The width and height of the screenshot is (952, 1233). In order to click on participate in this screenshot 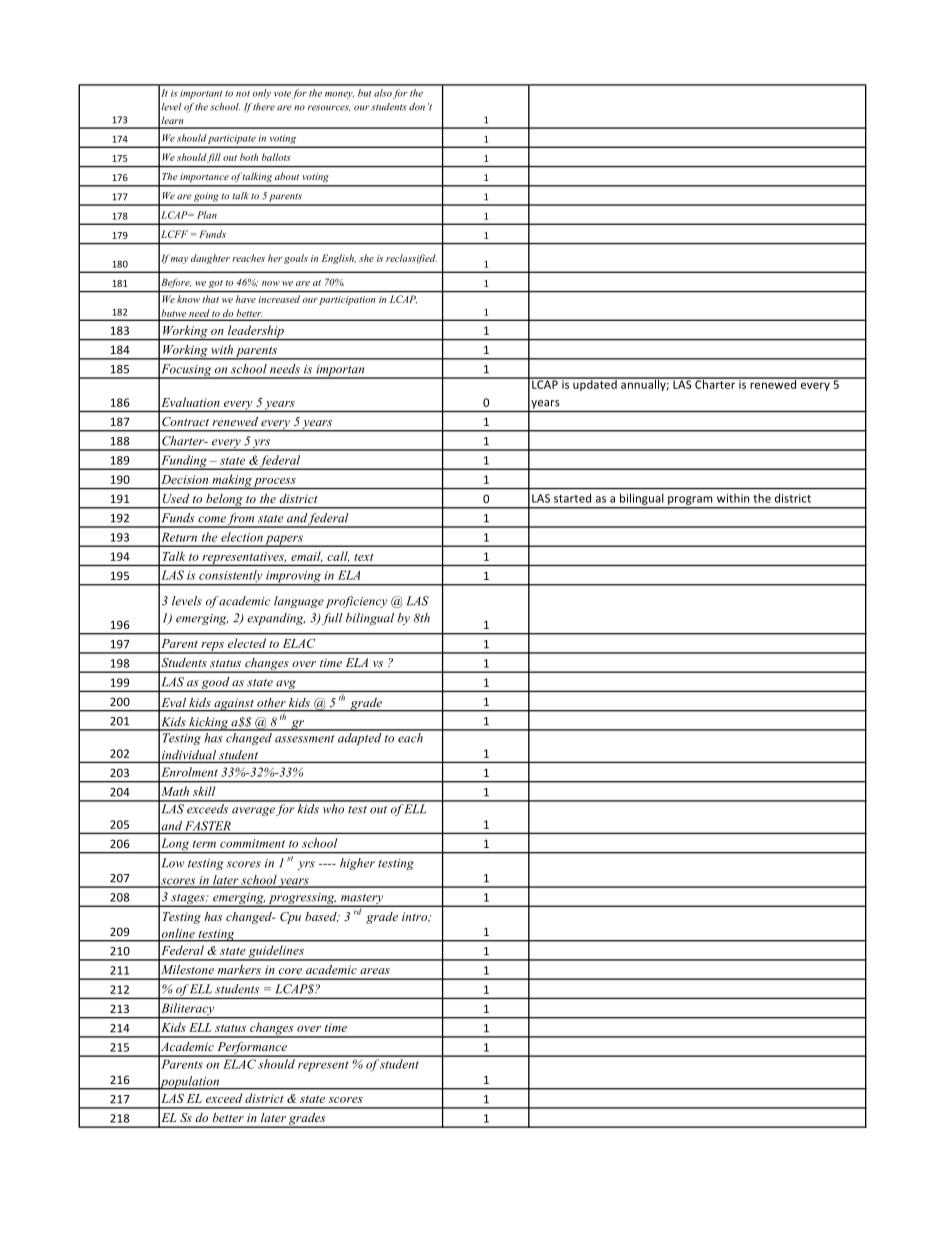, I will do `click(232, 139)`.
